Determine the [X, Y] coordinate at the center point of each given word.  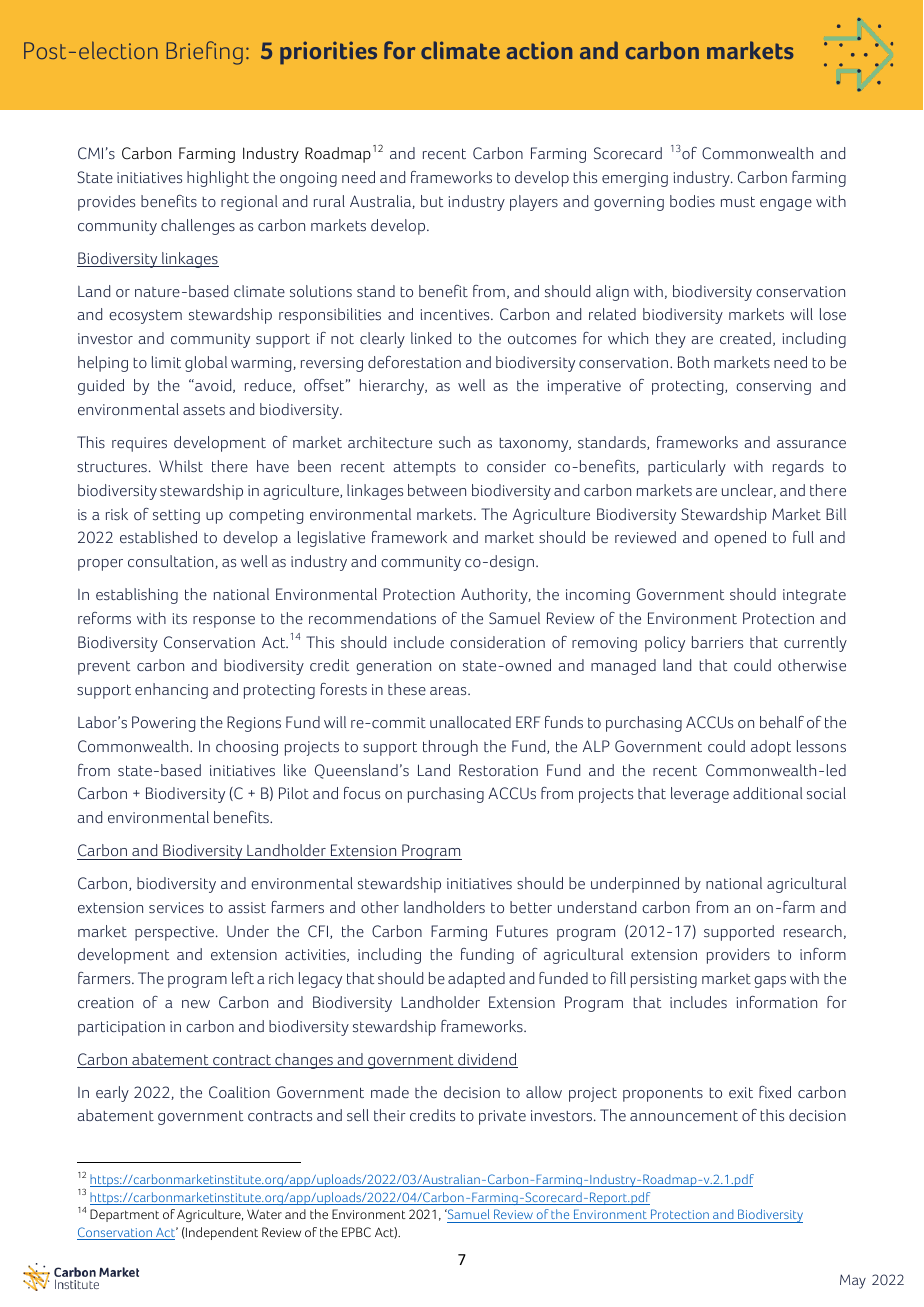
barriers [717, 642]
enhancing [171, 691]
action [539, 50]
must [738, 201]
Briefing [205, 53]
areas [449, 691]
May [853, 1281]
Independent [221, 1233]
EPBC [356, 1232]
